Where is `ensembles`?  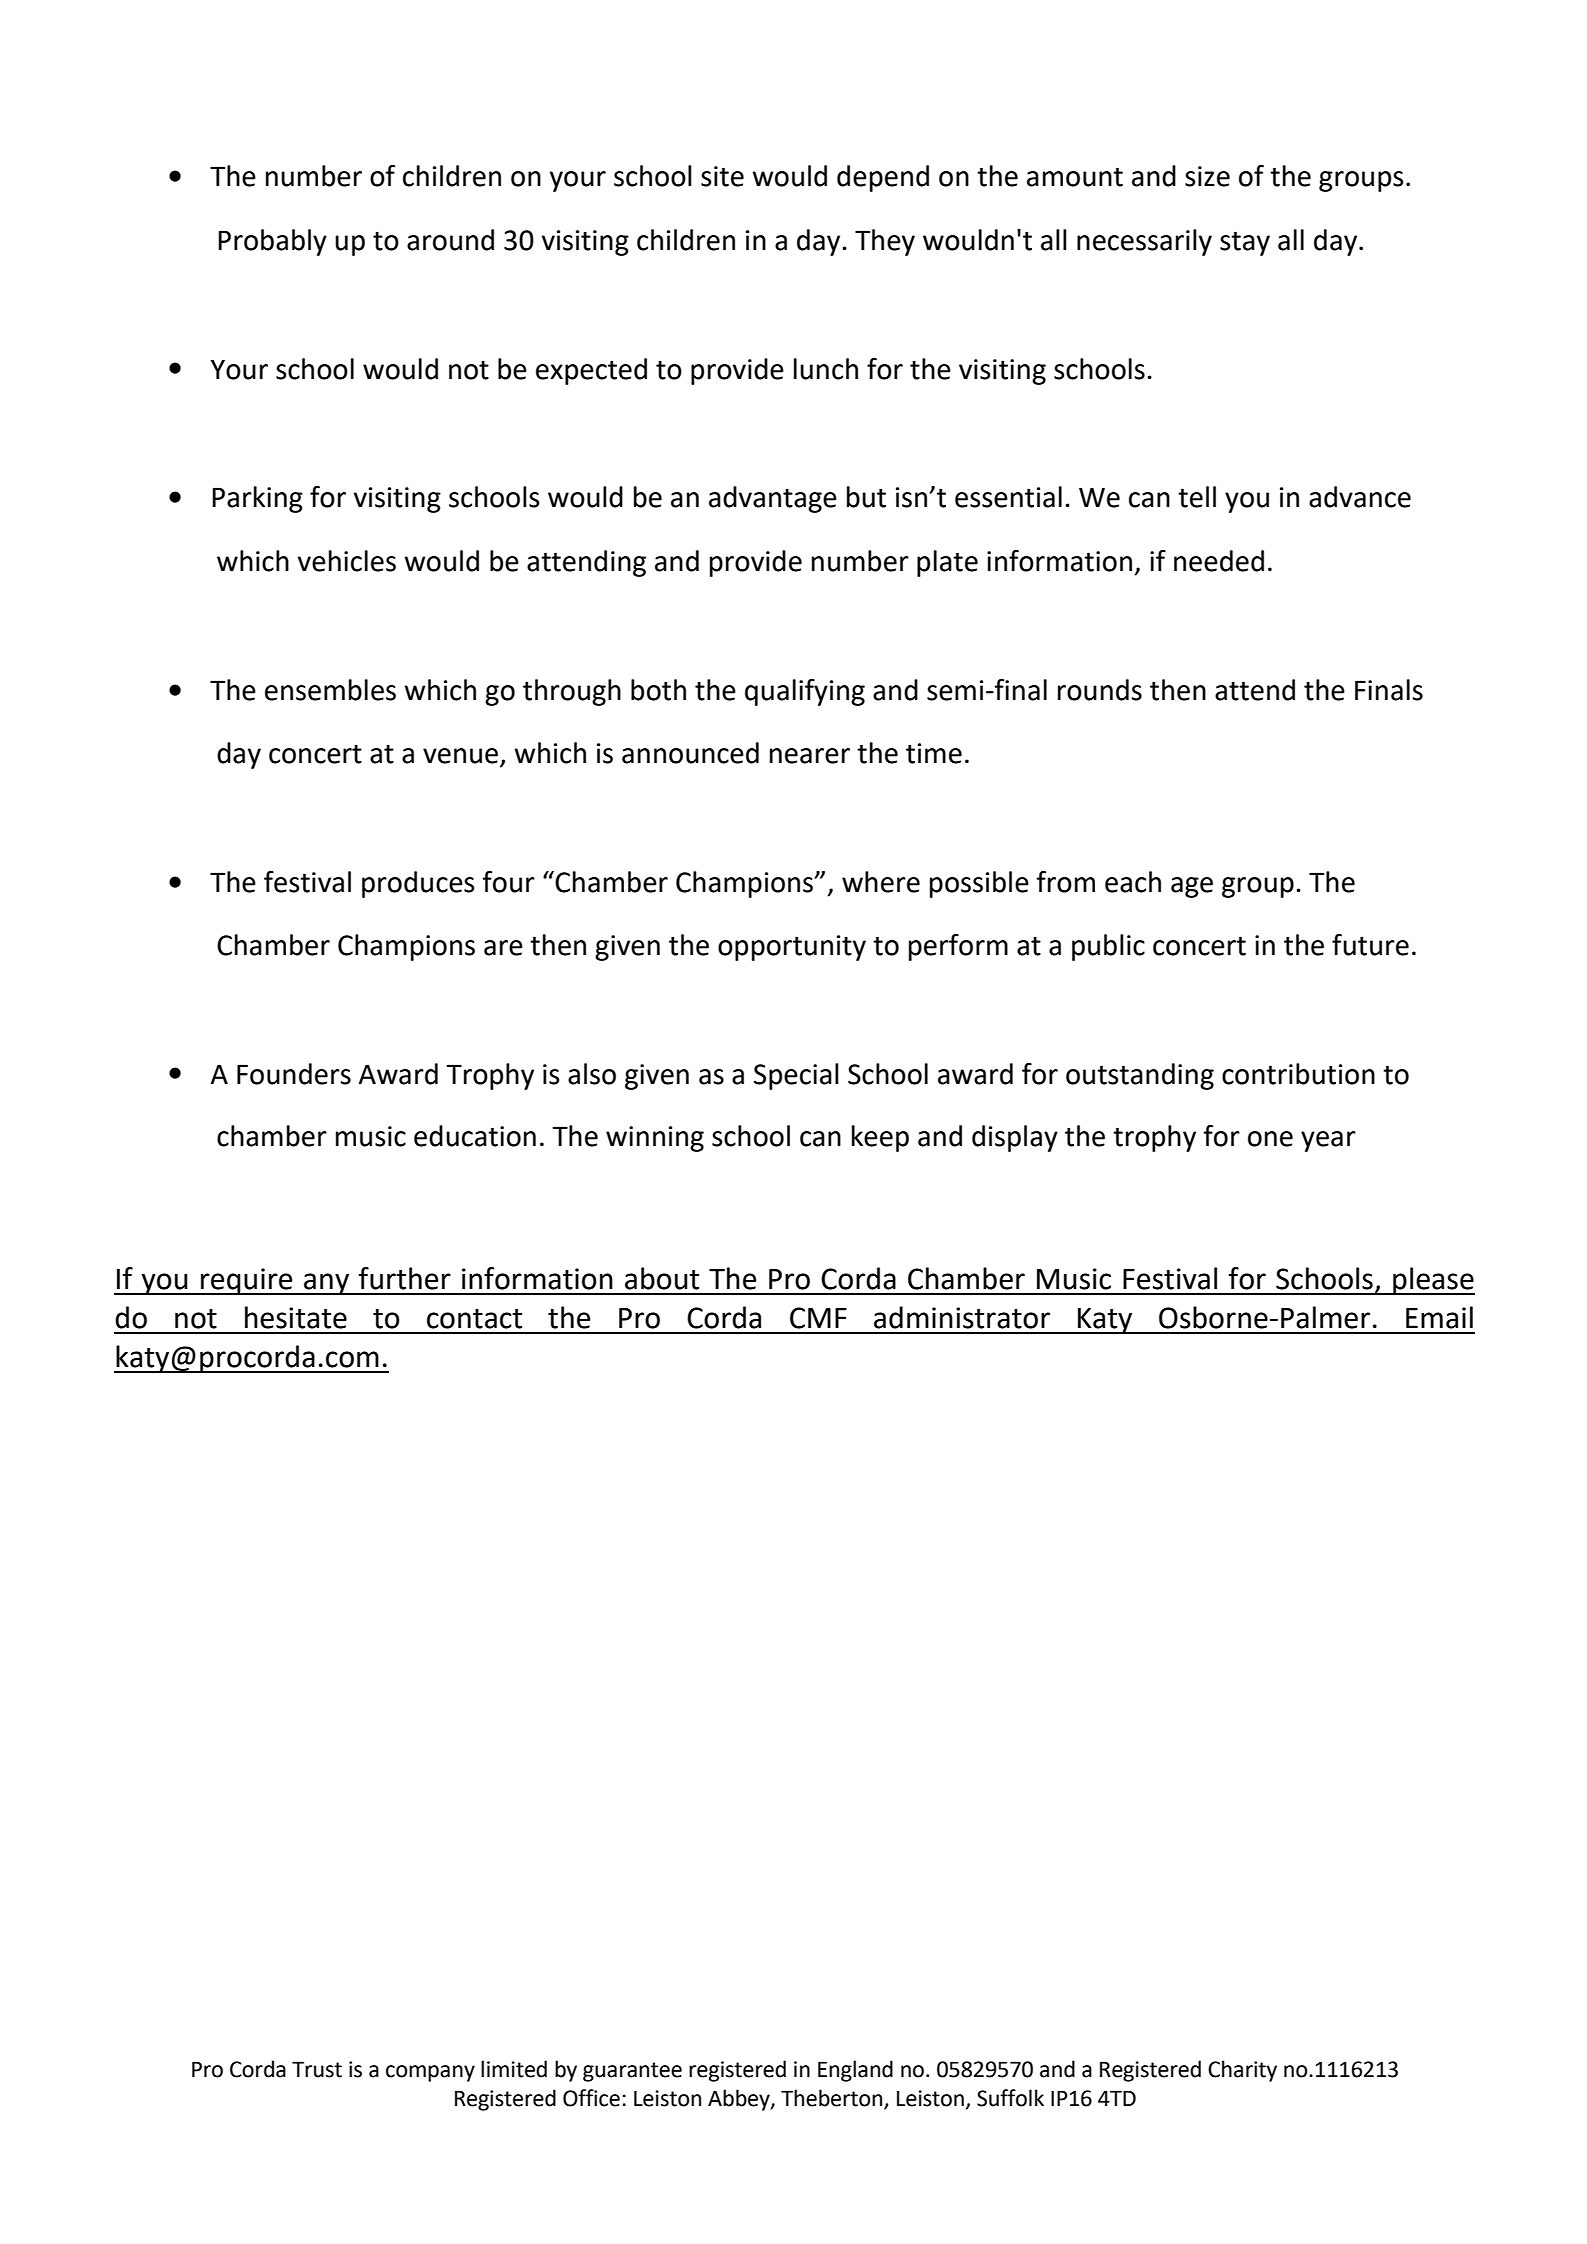 ensembles is located at coordinates (330, 690).
